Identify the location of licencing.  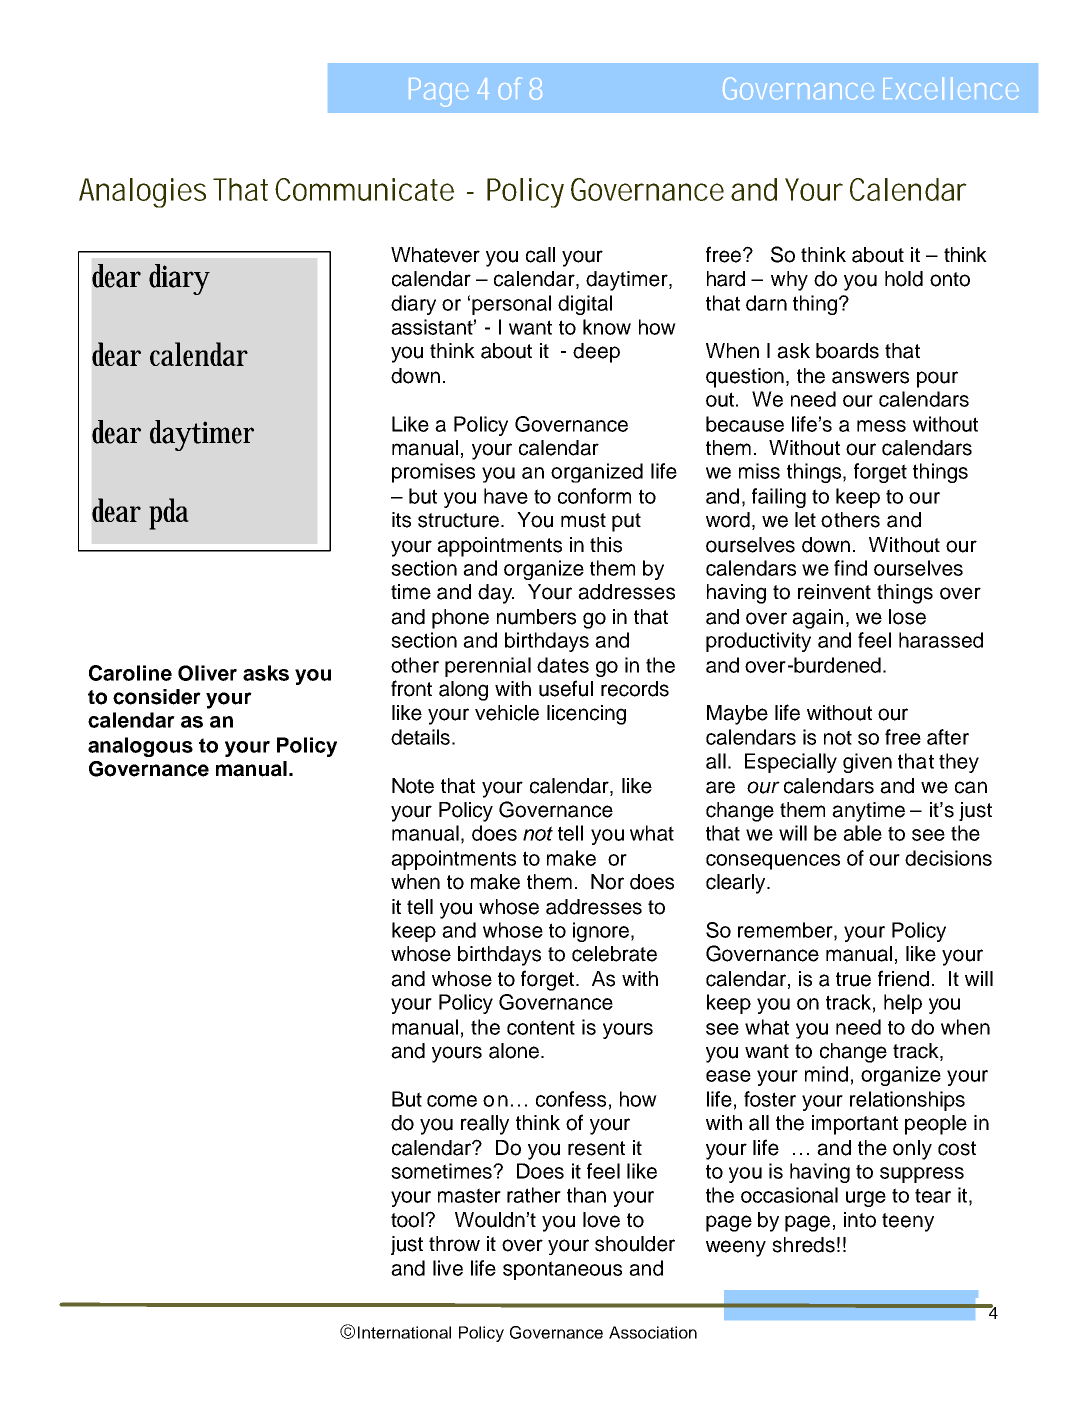
(586, 715).
